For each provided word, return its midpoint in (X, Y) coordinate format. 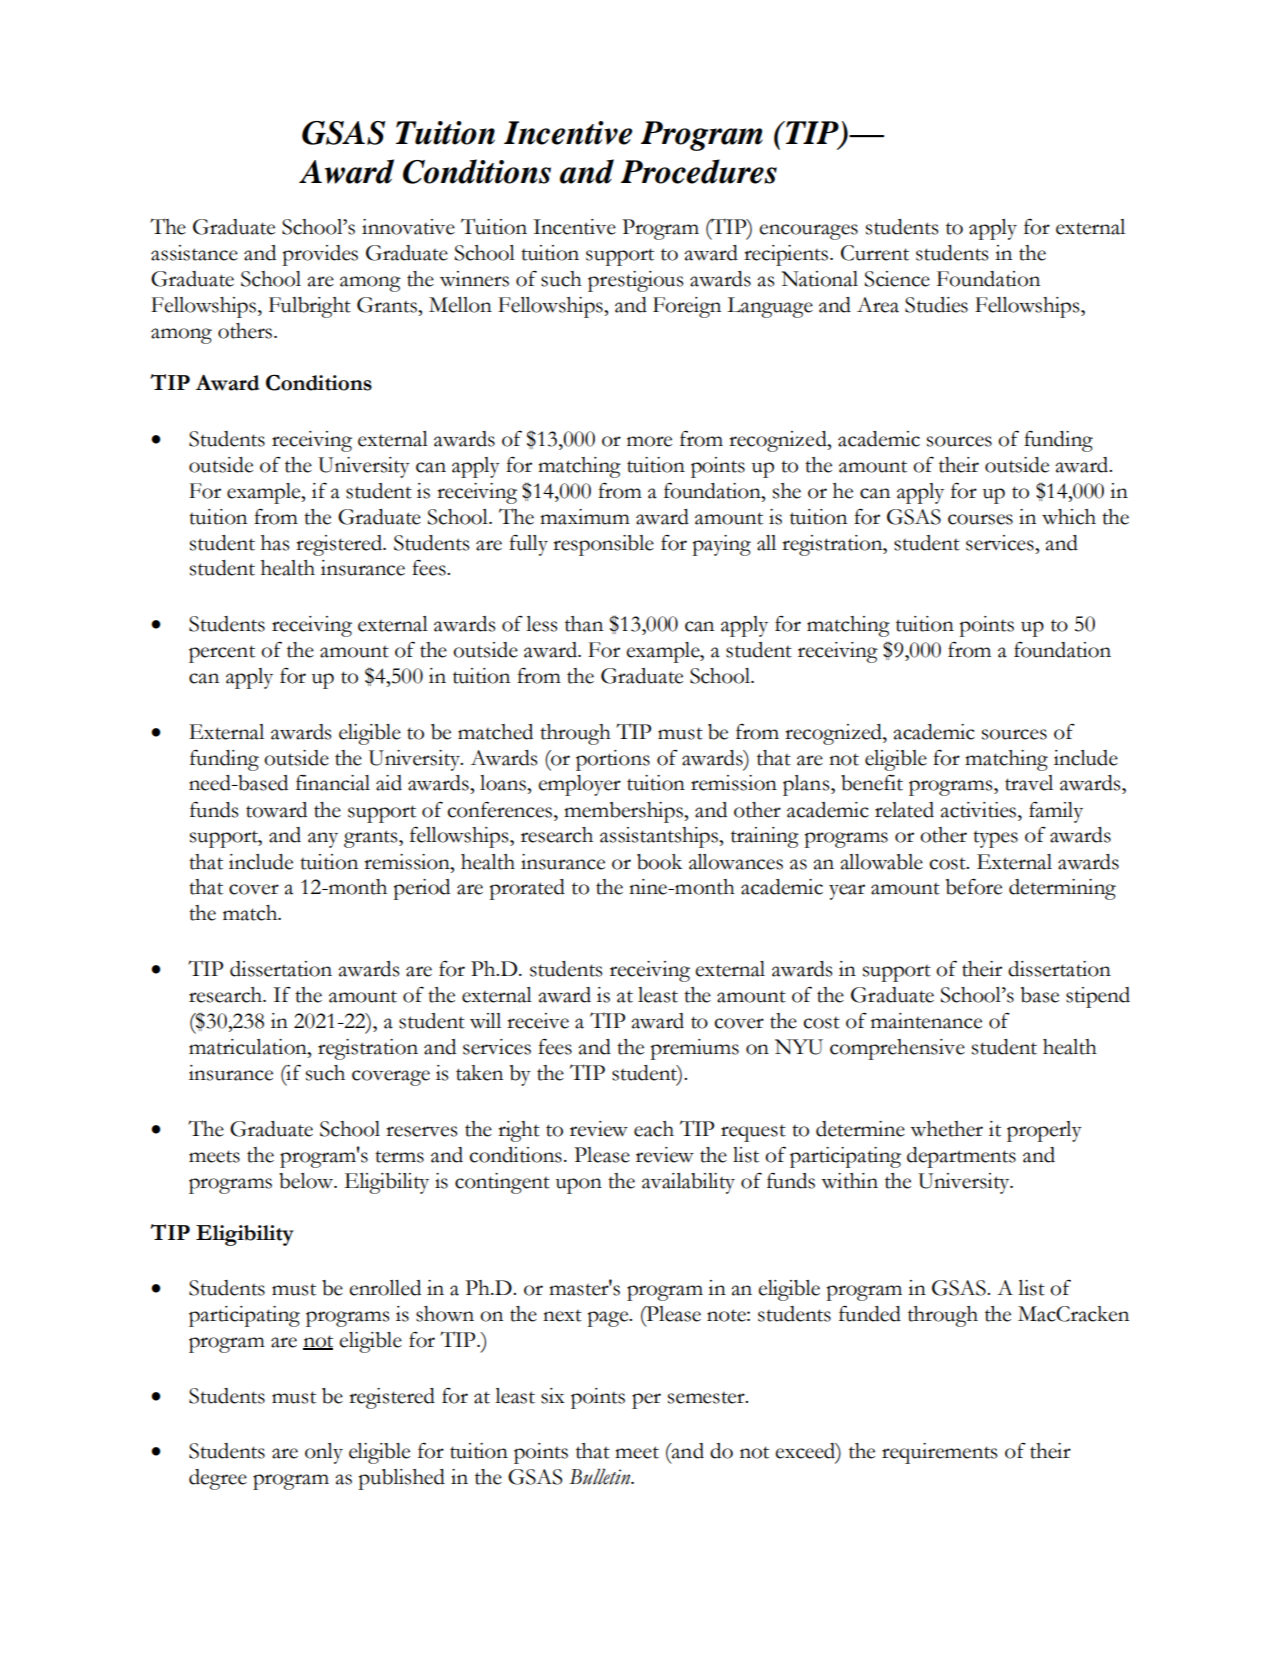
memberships (624, 812)
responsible (603, 545)
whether (946, 1129)
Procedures (699, 171)
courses (980, 519)
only (324, 1453)
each (654, 1129)
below (307, 1181)
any (323, 840)
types (995, 839)
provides (320, 255)
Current (875, 253)
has (275, 543)
